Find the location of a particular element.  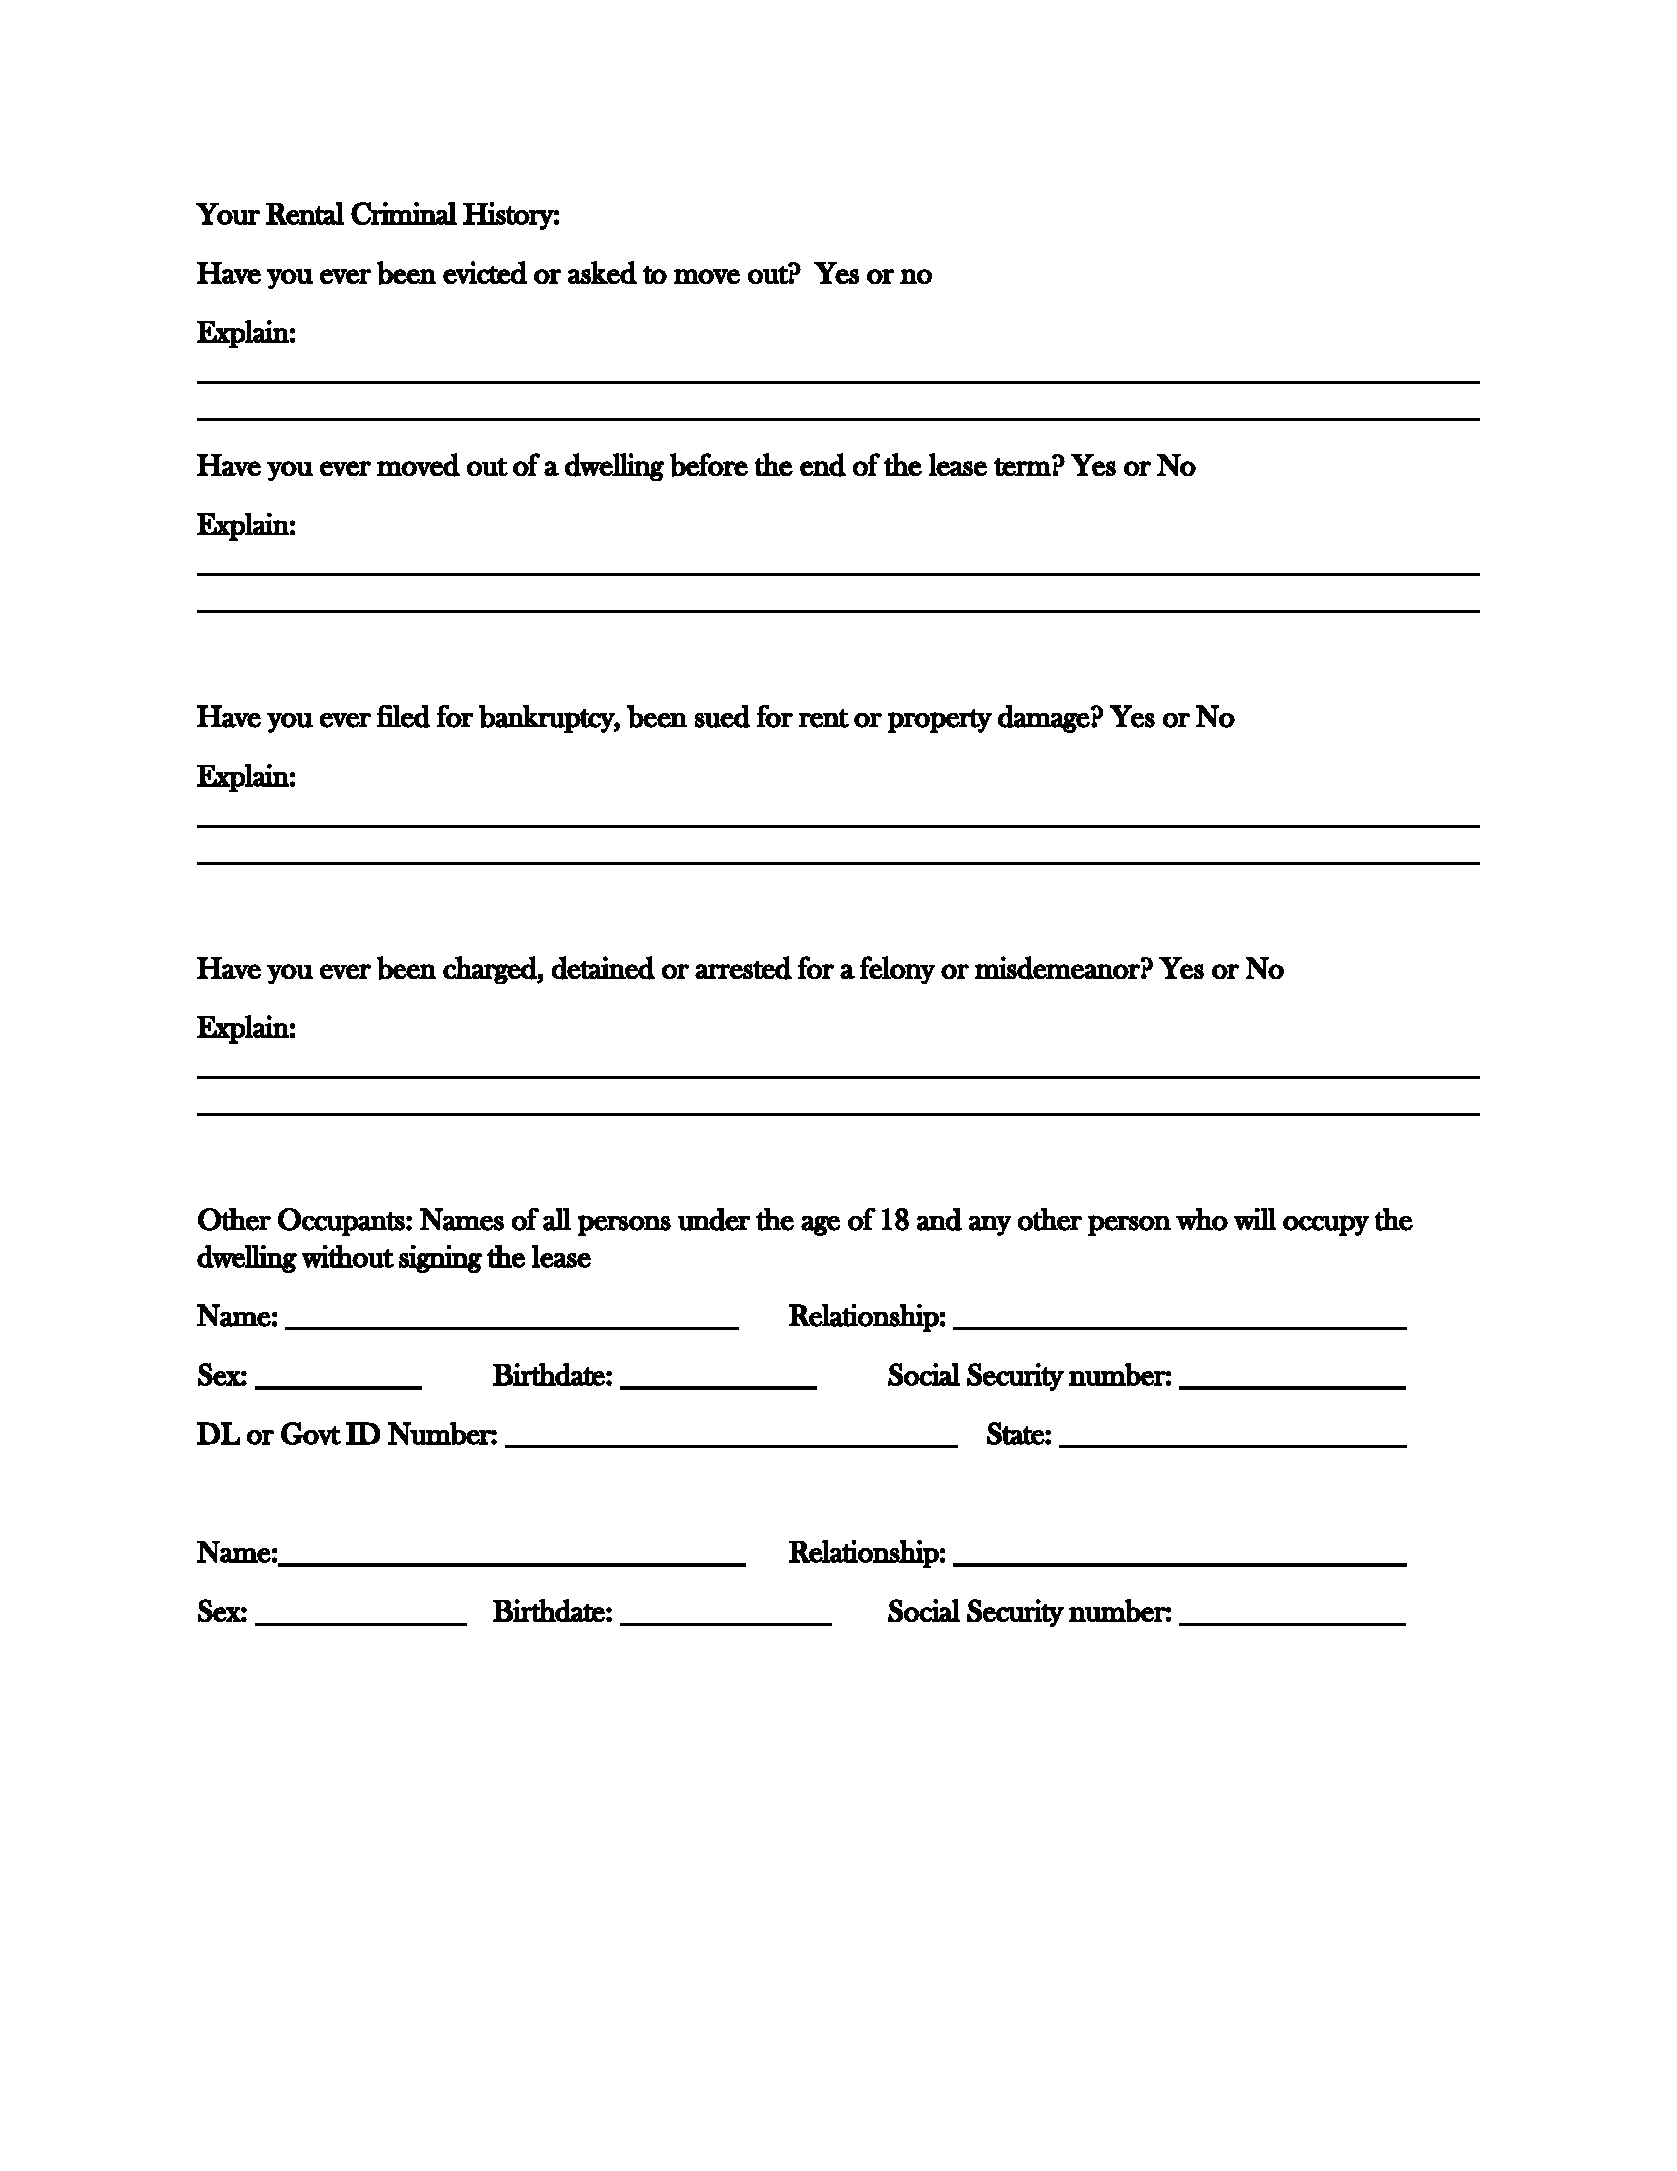

Criminal is located at coordinates (404, 213).
